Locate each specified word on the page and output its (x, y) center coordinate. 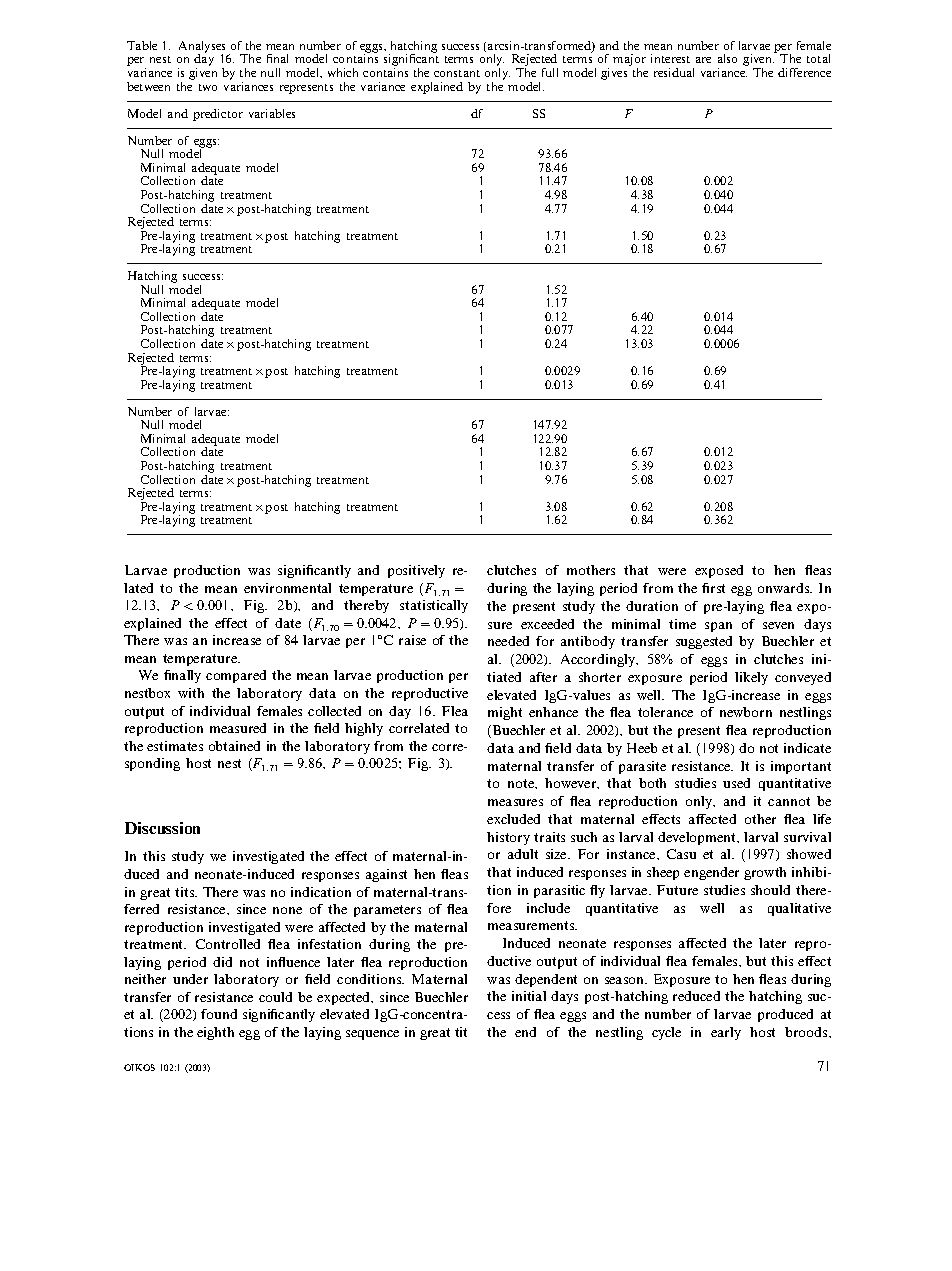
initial (529, 996)
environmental (287, 588)
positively (416, 571)
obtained (234, 746)
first (713, 588)
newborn (746, 712)
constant (457, 73)
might (505, 713)
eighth (215, 1033)
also (727, 58)
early (726, 1033)
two (208, 87)
